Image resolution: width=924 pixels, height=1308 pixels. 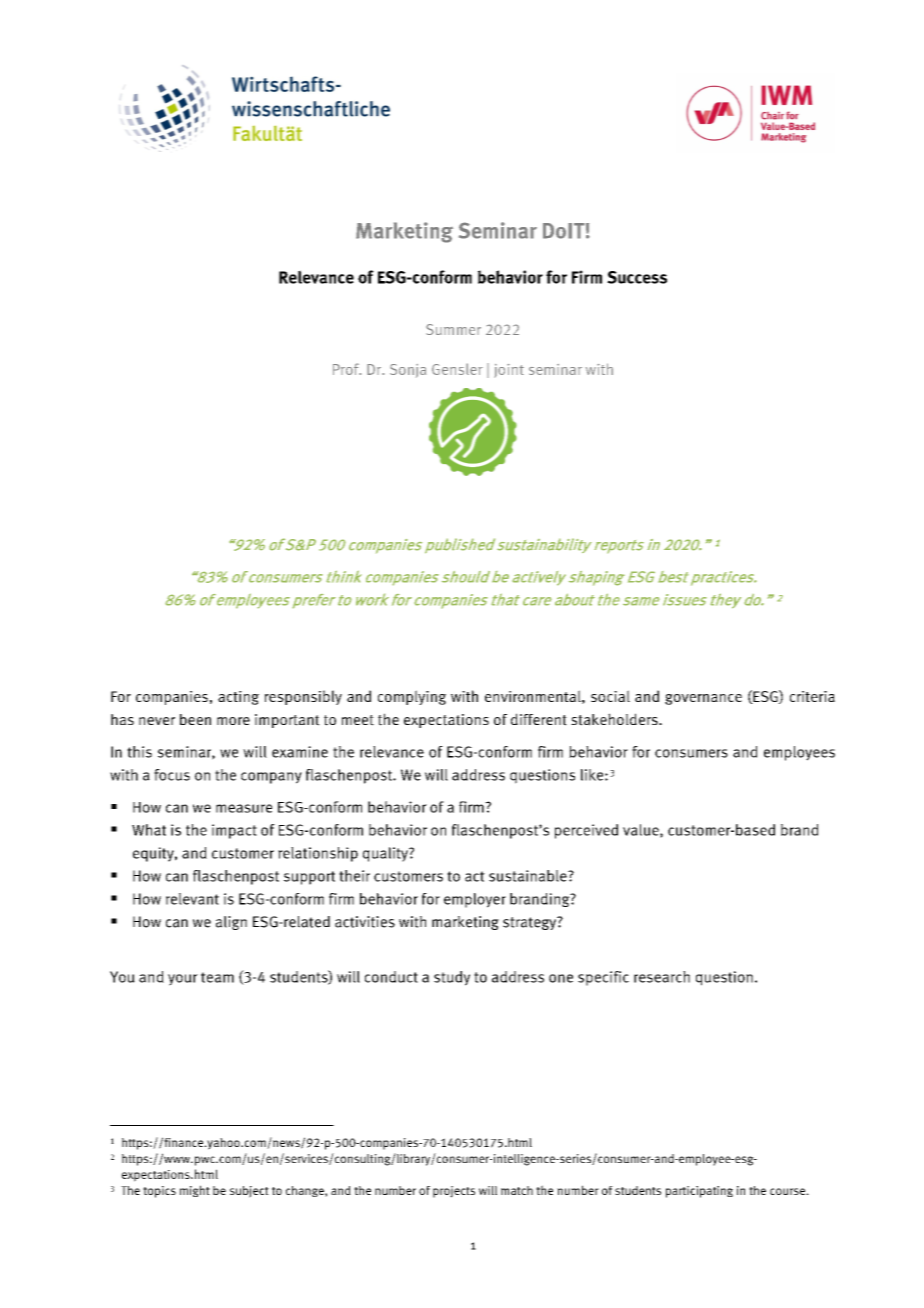 What do you see at coordinates (539, 719) in the screenshot?
I see `different` at bounding box center [539, 719].
